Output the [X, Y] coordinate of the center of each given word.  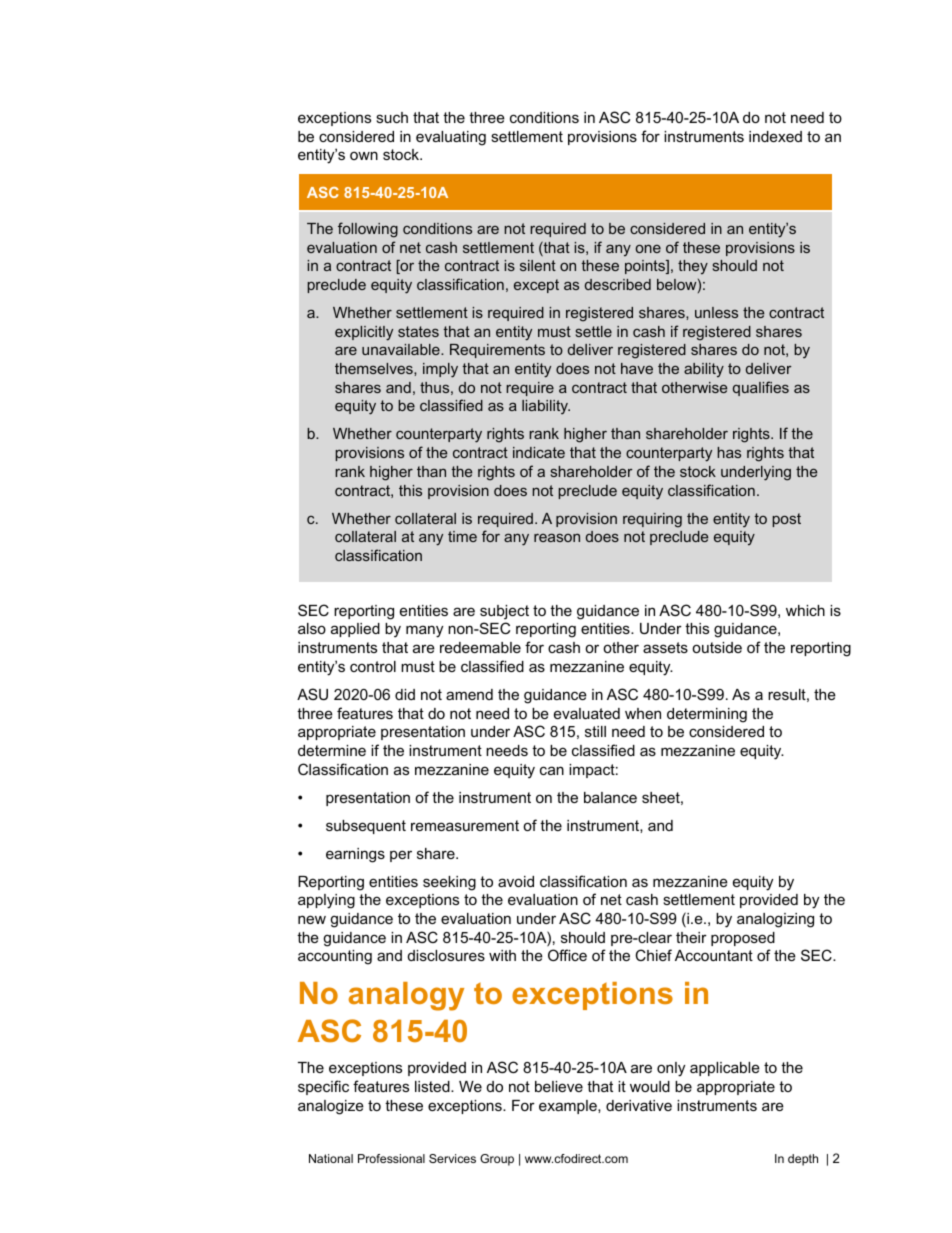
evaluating [451, 138]
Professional [391, 1158]
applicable [725, 1069]
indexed [775, 136]
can [552, 770]
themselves [375, 368]
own [364, 155]
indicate [539, 452]
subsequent [366, 827]
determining [707, 715]
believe [559, 1086]
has [729, 452]
